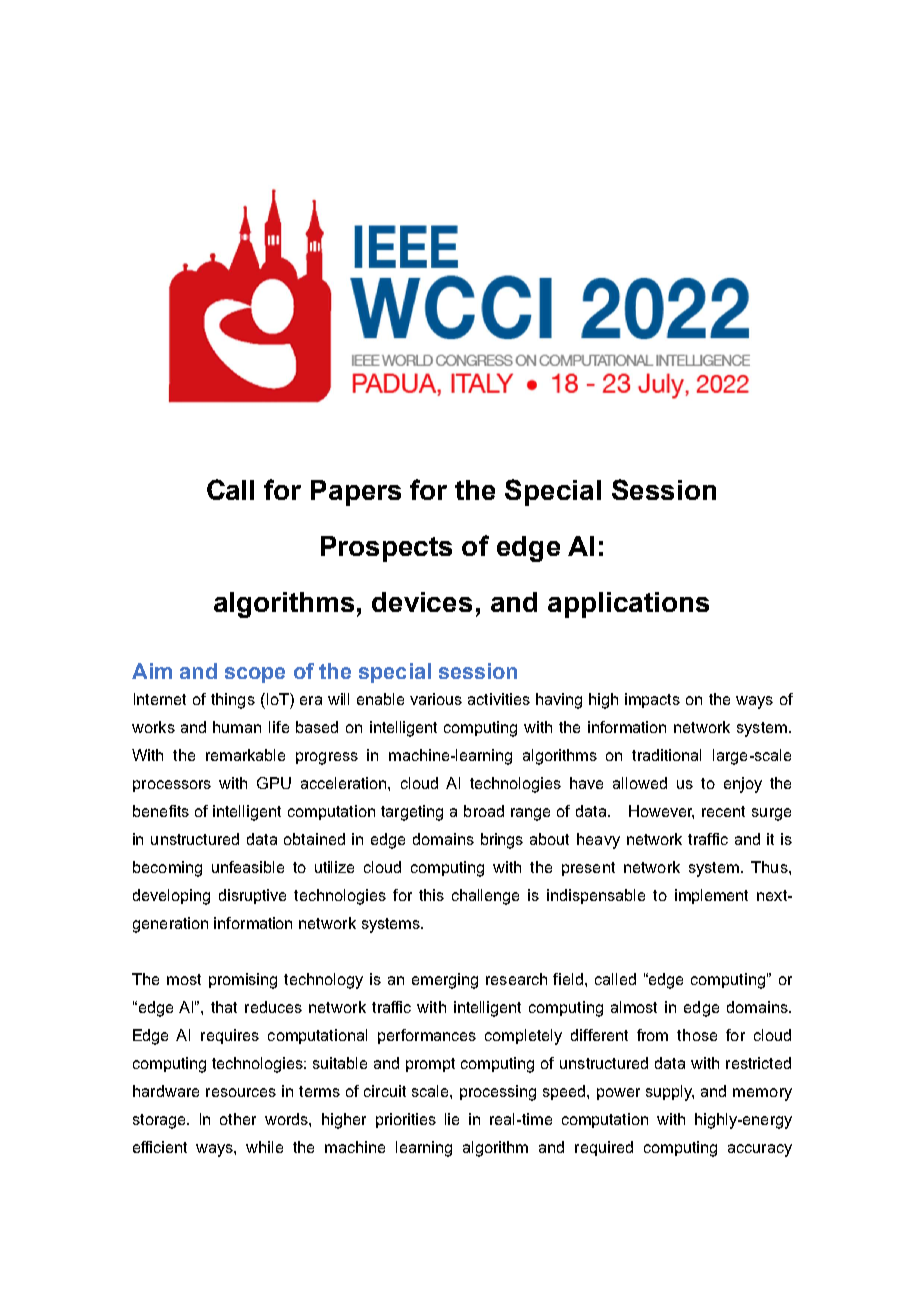 Image resolution: width=924 pixels, height=1308 pixels. I want to click on Prospects, so click(386, 549).
